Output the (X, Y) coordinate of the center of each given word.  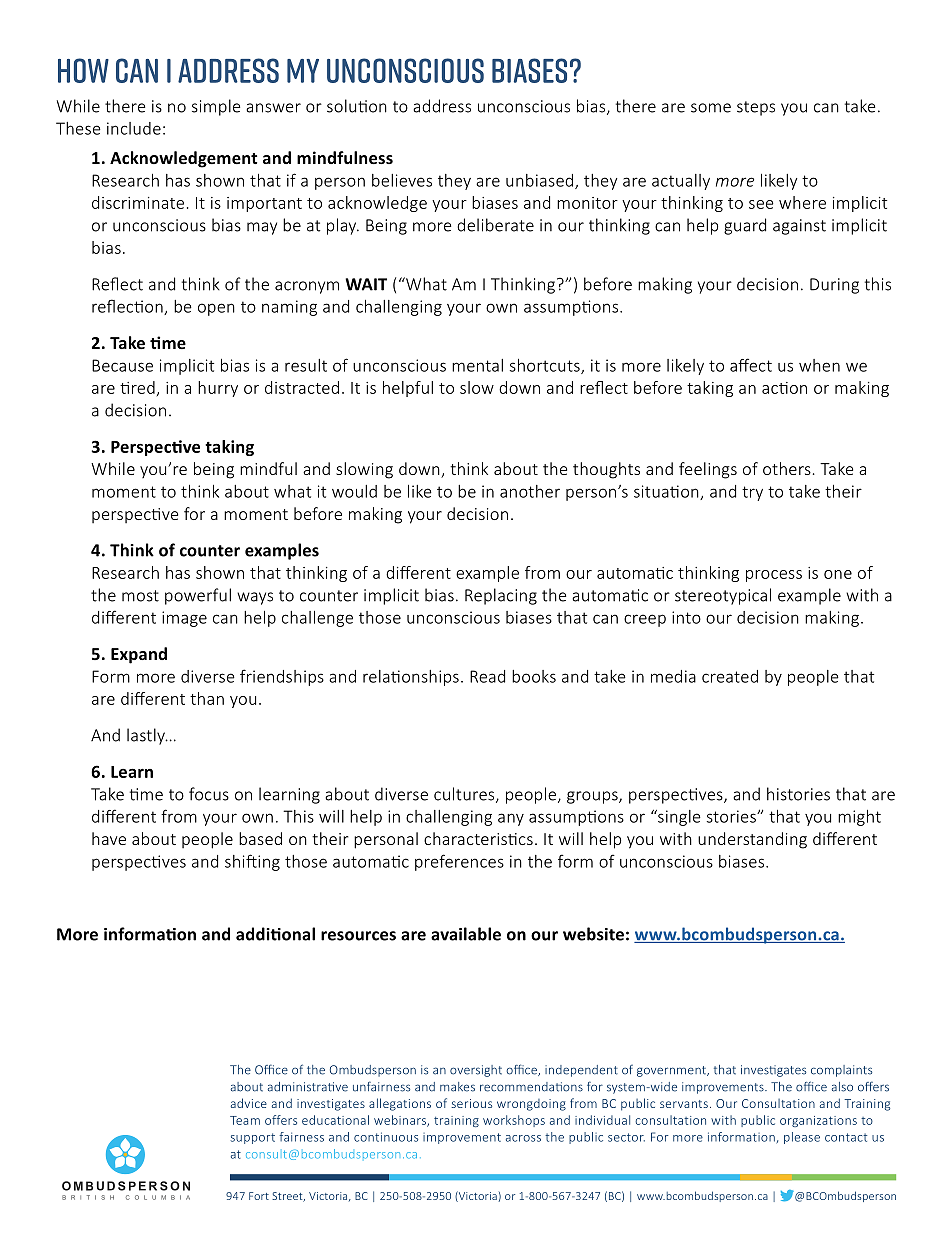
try (752, 493)
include (134, 128)
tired (137, 387)
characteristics (478, 838)
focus (209, 794)
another (530, 491)
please (802, 1138)
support (252, 1138)
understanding (752, 840)
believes (402, 180)
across (523, 1138)
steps (756, 108)
